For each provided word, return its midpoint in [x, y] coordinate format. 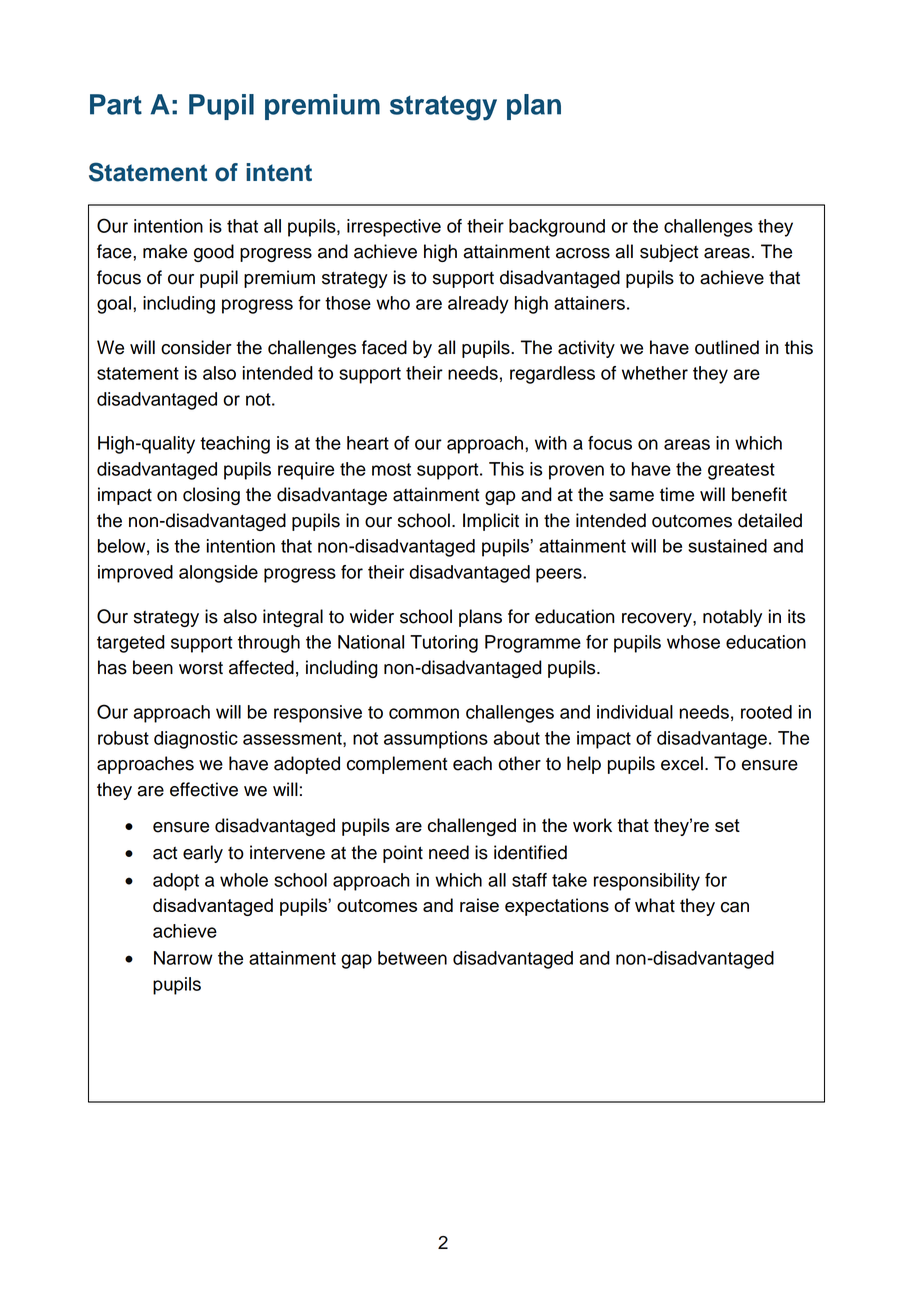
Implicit [491, 522]
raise [479, 905]
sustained [727, 546]
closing [211, 496]
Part [116, 104]
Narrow [183, 958]
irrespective [394, 228]
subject [669, 253]
